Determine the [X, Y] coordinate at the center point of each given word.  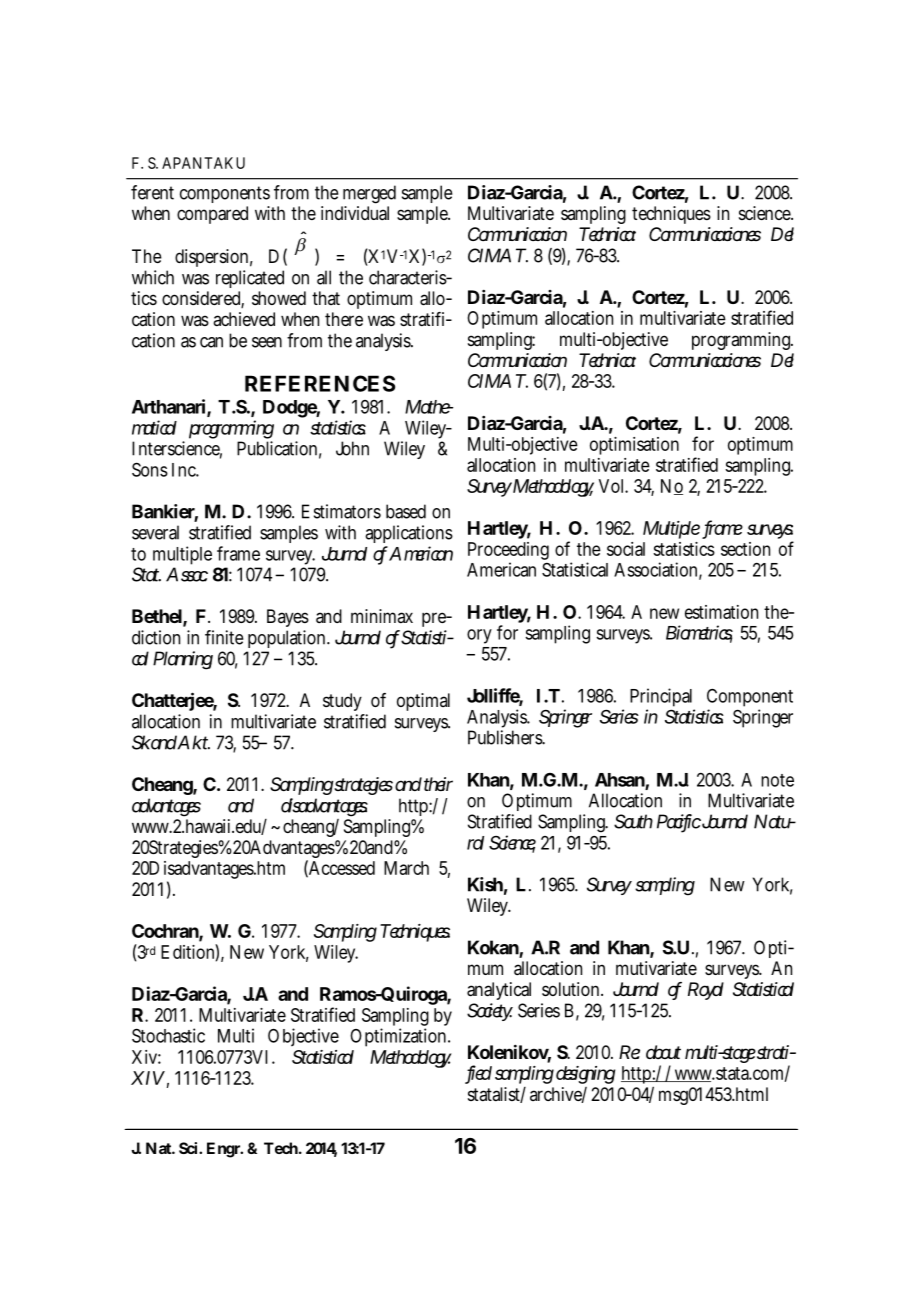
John [352, 448]
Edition [188, 951]
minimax [382, 616]
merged [369, 194]
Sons [150, 469]
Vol [612, 486]
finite [224, 637]
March [406, 868]
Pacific [679, 822]
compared [212, 215]
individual [355, 213]
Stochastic [168, 1035]
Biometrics [699, 633]
